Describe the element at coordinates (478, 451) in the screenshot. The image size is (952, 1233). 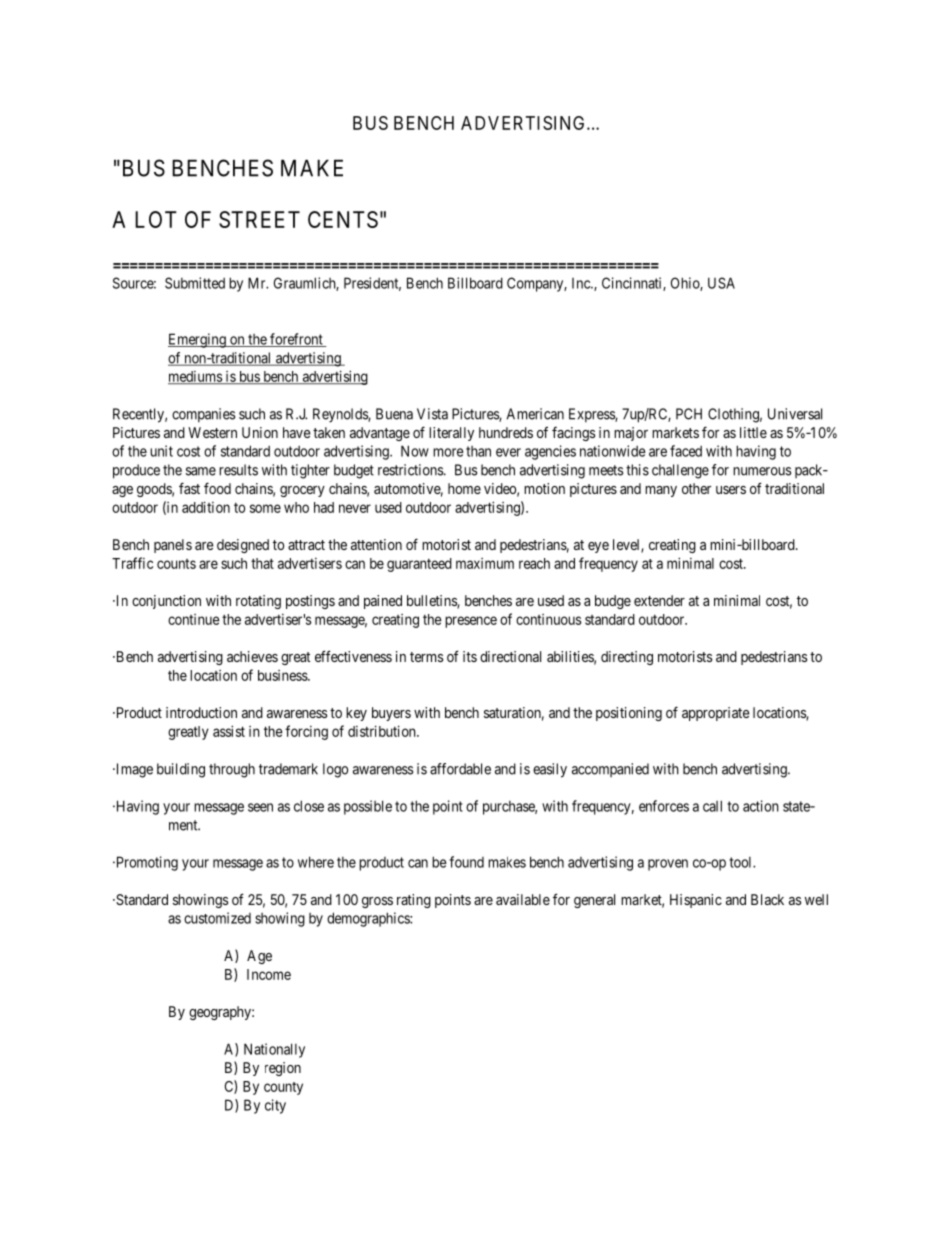
I see `than` at that location.
